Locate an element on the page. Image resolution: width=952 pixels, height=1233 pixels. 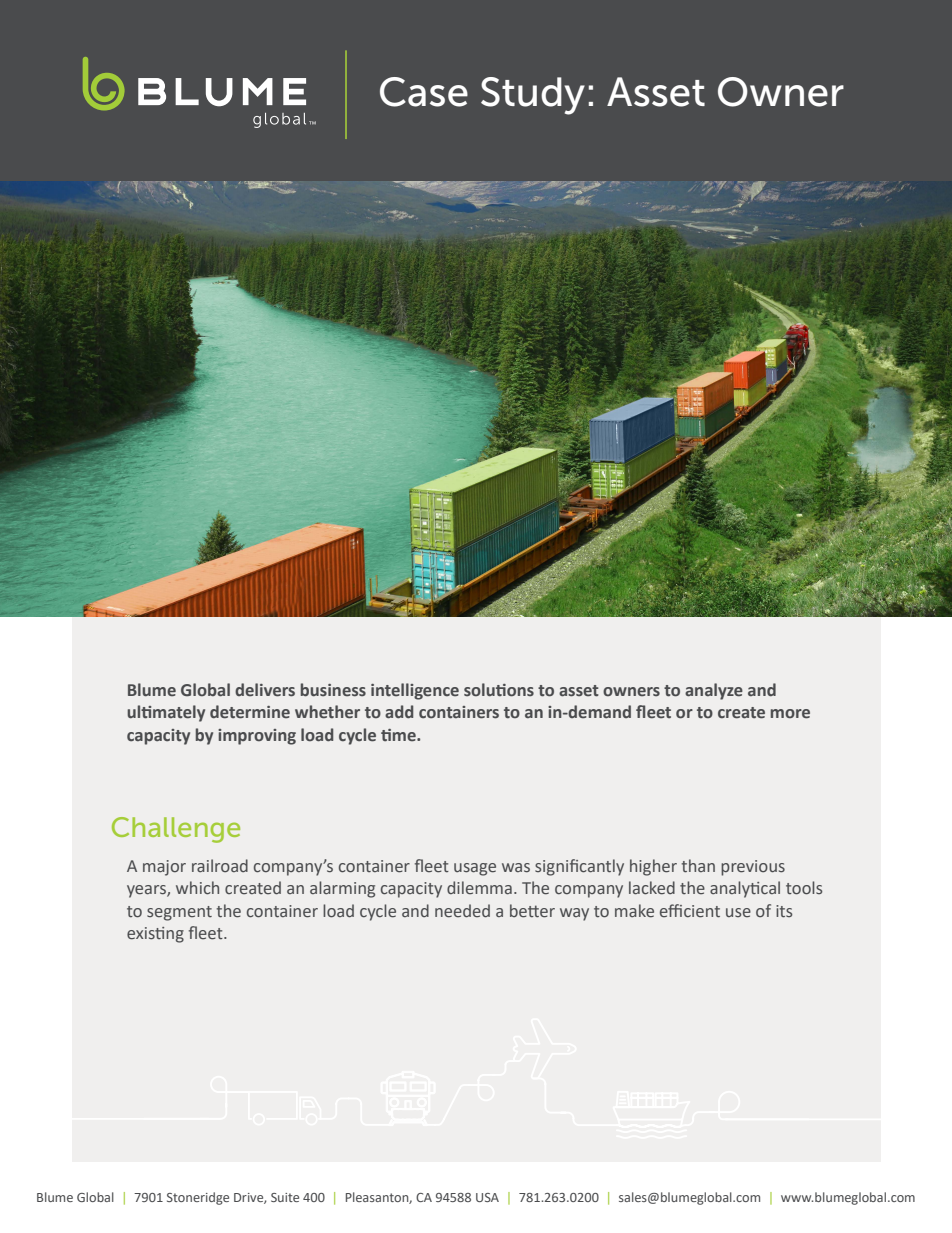
solutions is located at coordinates (499, 690).
